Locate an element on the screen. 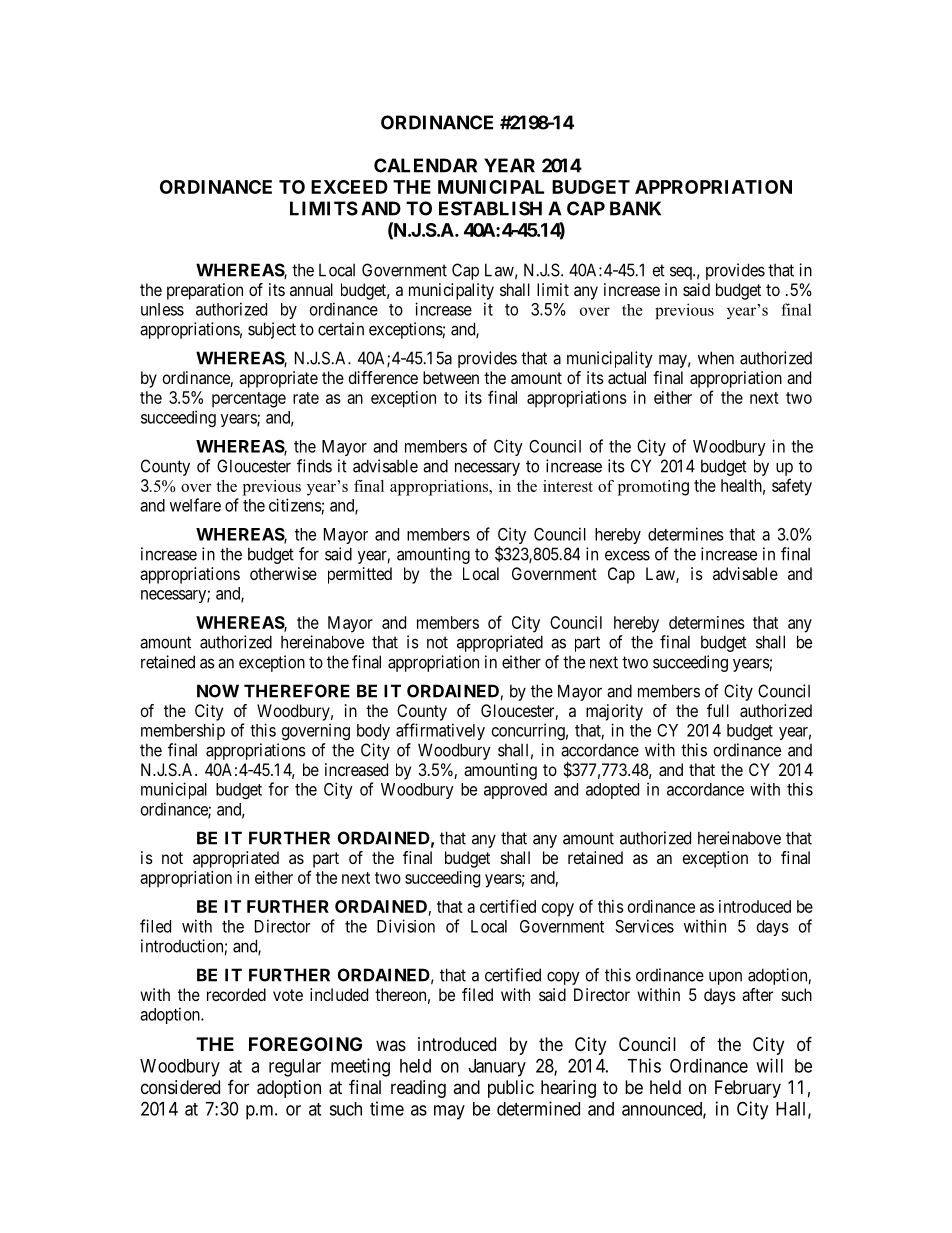  adopted is located at coordinates (612, 791).
